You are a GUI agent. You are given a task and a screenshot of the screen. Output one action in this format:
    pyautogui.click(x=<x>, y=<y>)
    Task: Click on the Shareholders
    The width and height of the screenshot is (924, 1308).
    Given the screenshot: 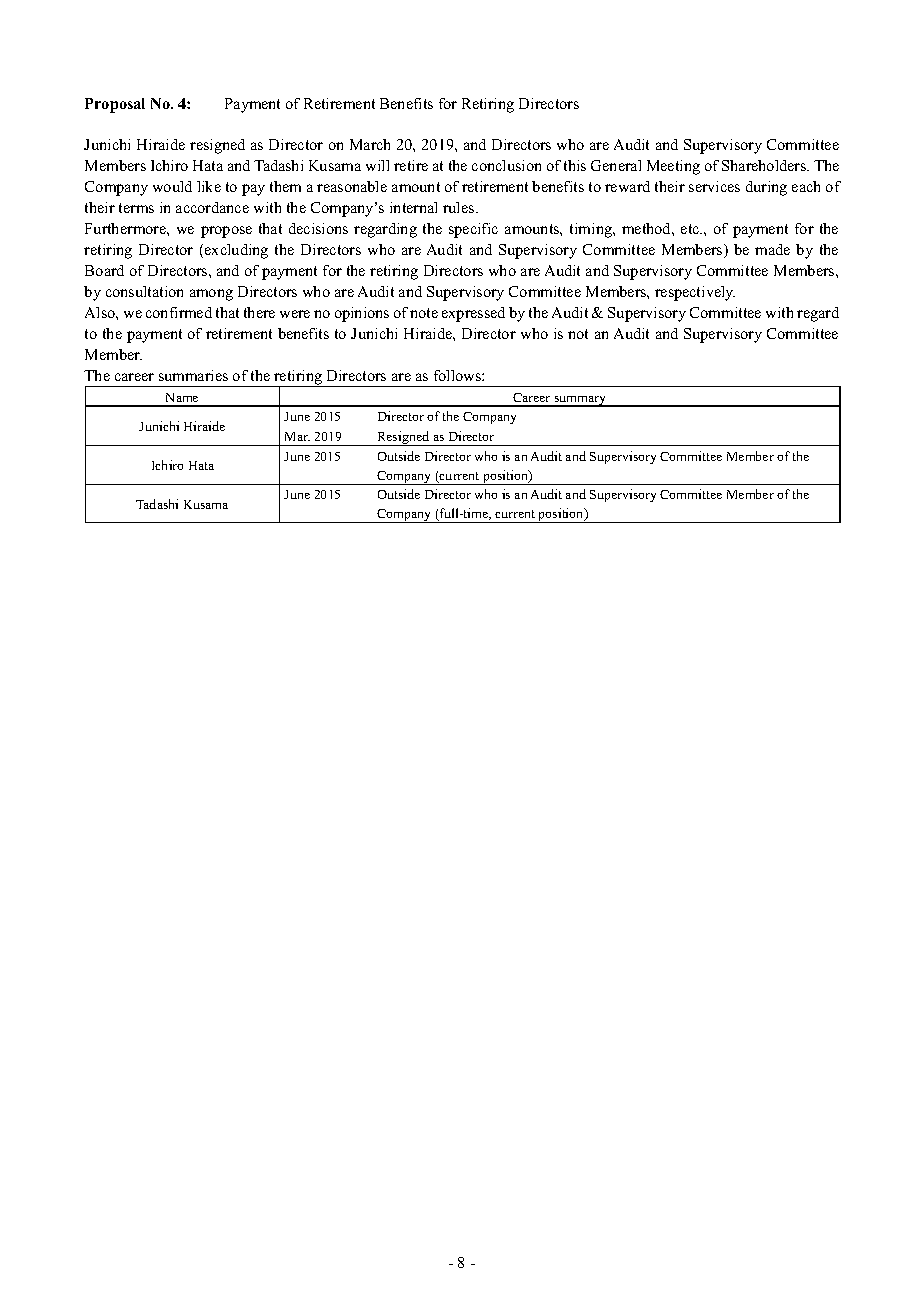 What is the action you would take?
    pyautogui.click(x=765, y=165)
